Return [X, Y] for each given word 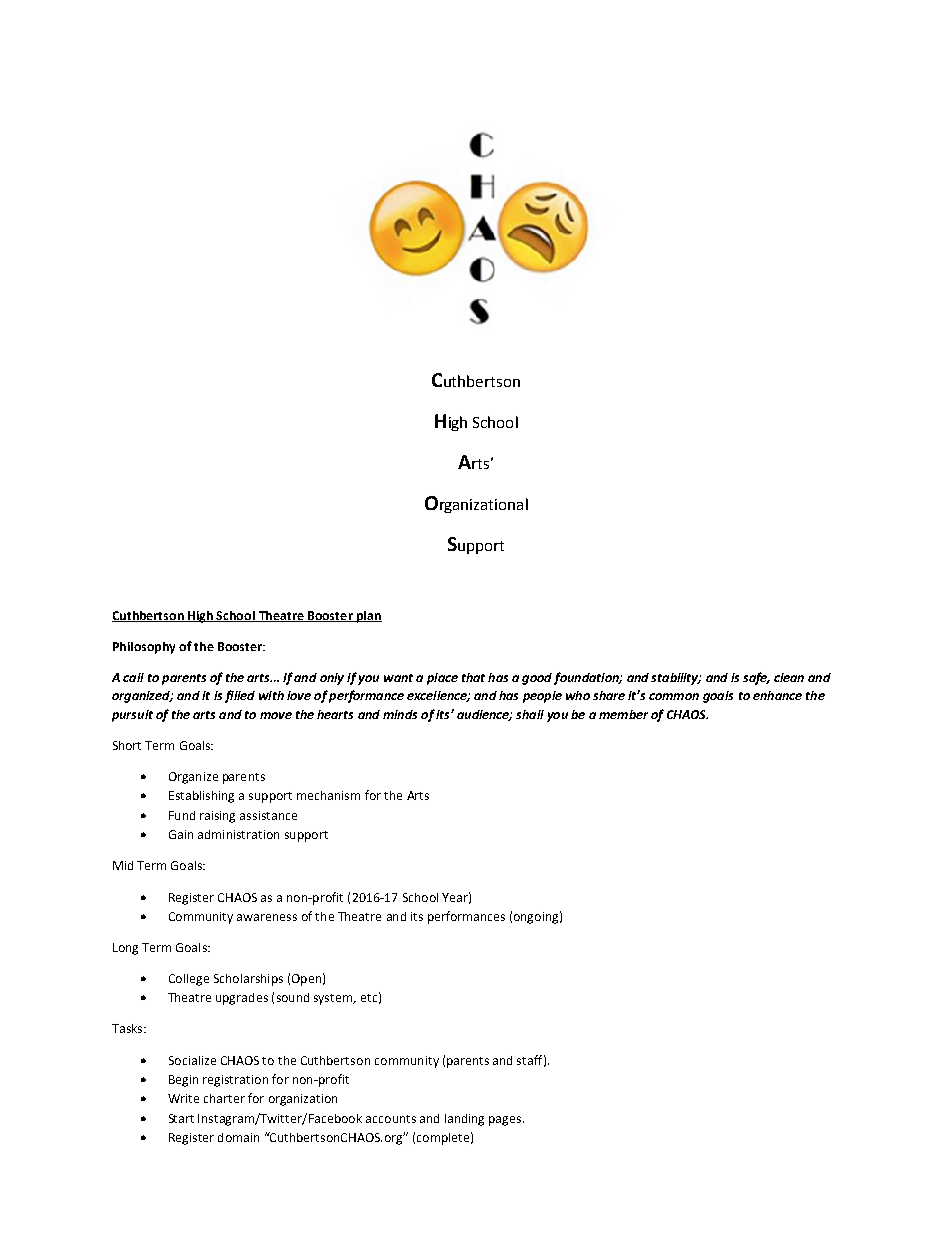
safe [756, 678]
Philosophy [144, 648]
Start [181, 1118]
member [623, 714]
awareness [267, 917]
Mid [123, 865]
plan [368, 617]
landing [464, 1120]
